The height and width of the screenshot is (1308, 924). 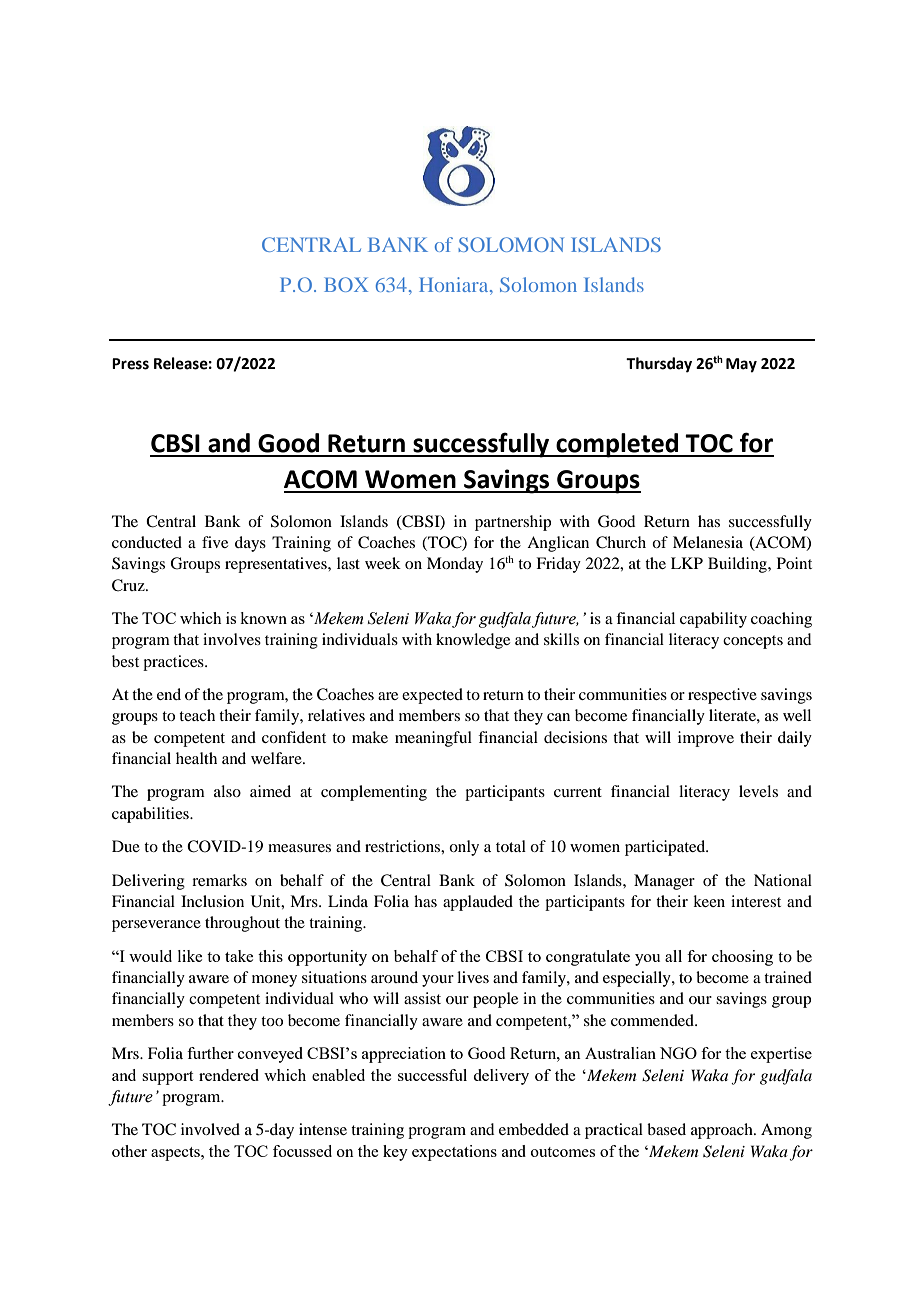 I want to click on May, so click(x=741, y=365).
